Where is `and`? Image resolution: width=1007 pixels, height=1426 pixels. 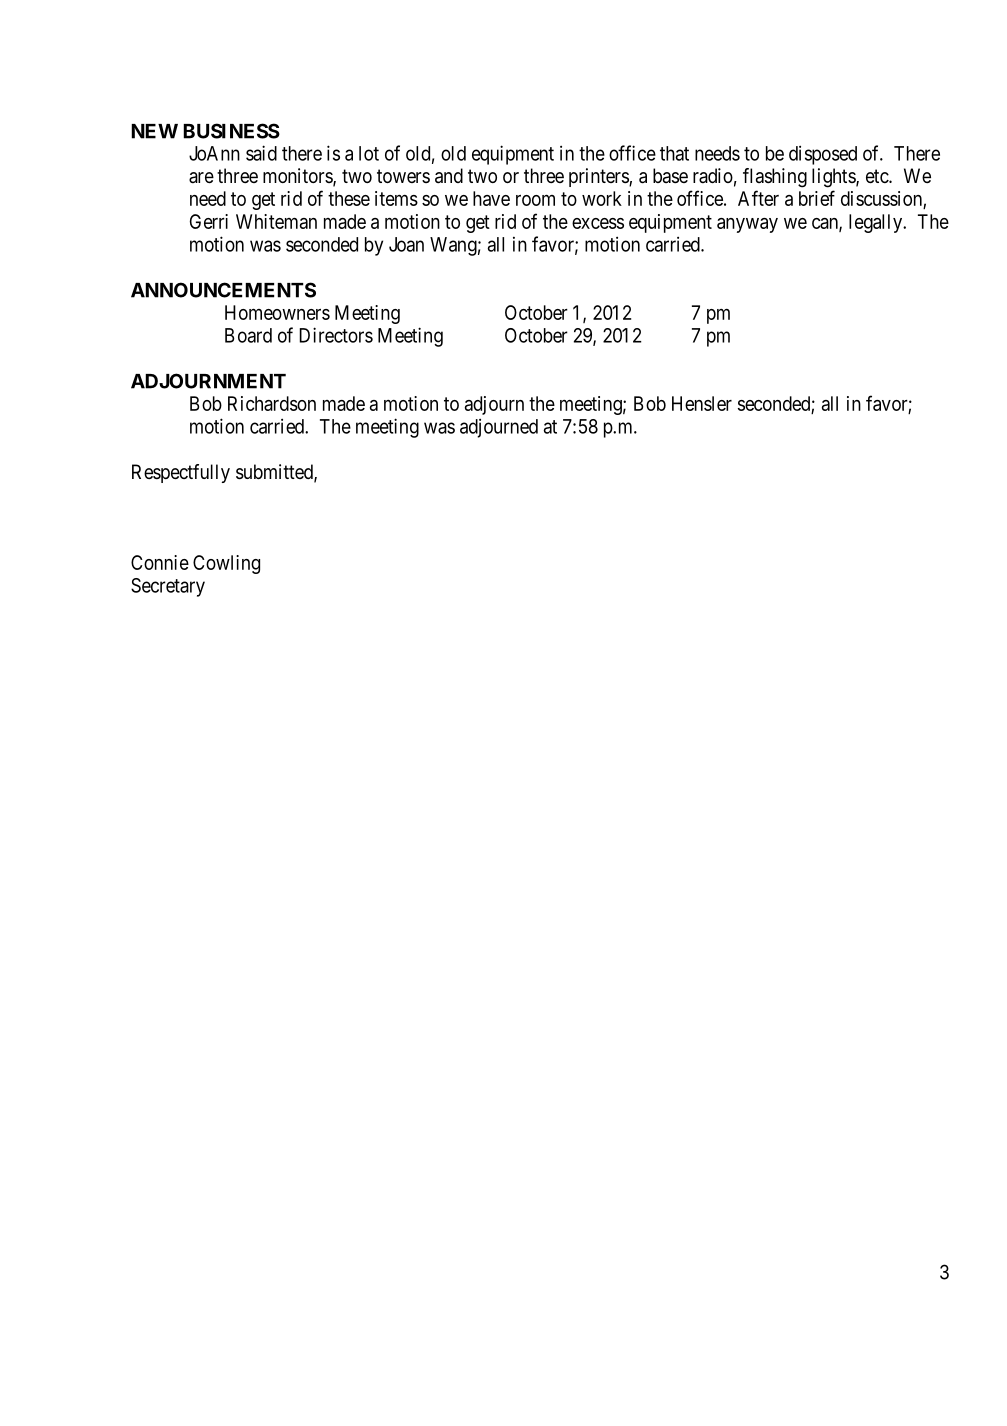 and is located at coordinates (449, 176).
